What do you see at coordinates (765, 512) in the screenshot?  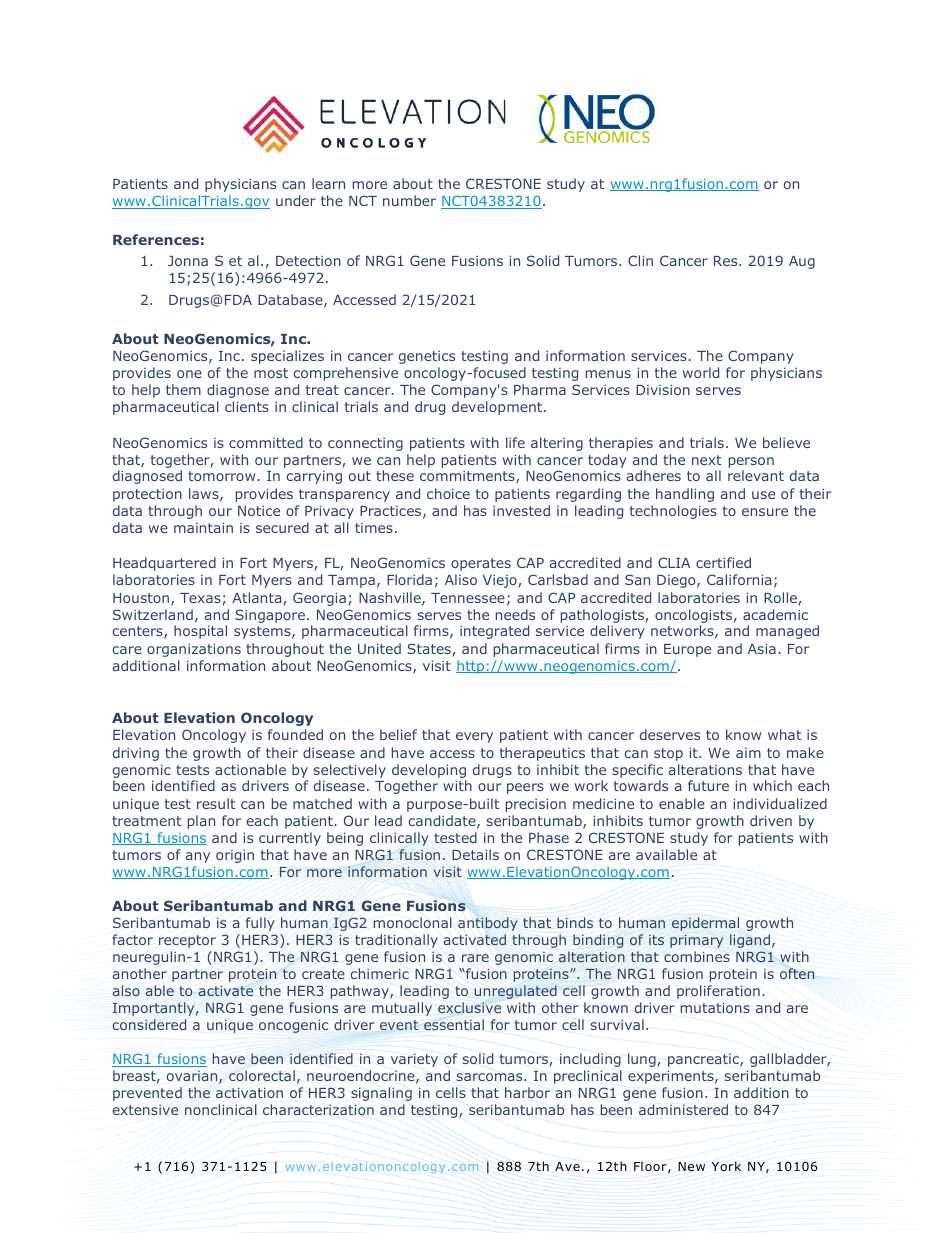 I see `ensure` at bounding box center [765, 512].
